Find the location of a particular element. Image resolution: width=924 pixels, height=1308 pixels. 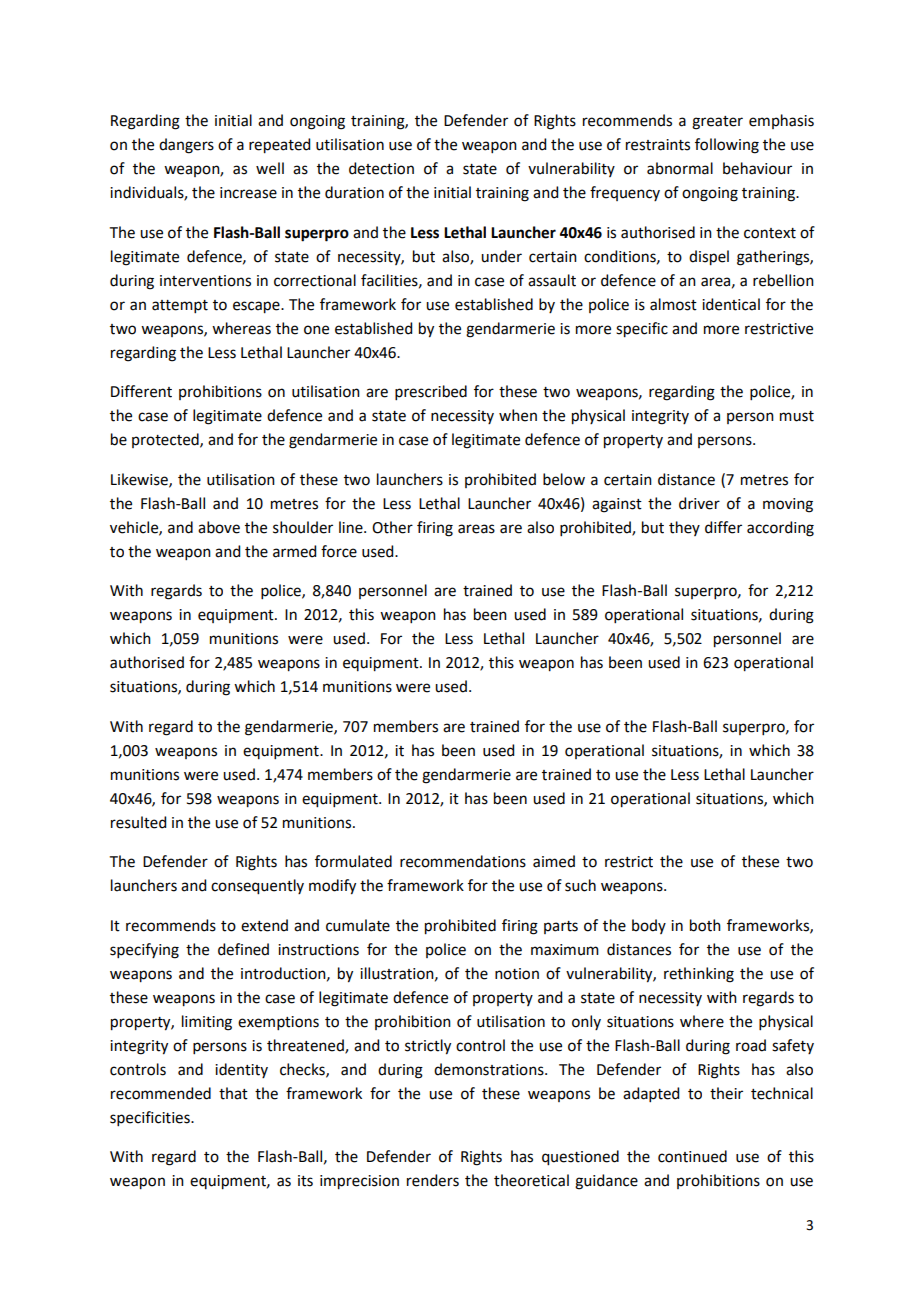

Other is located at coordinates (392, 527).
